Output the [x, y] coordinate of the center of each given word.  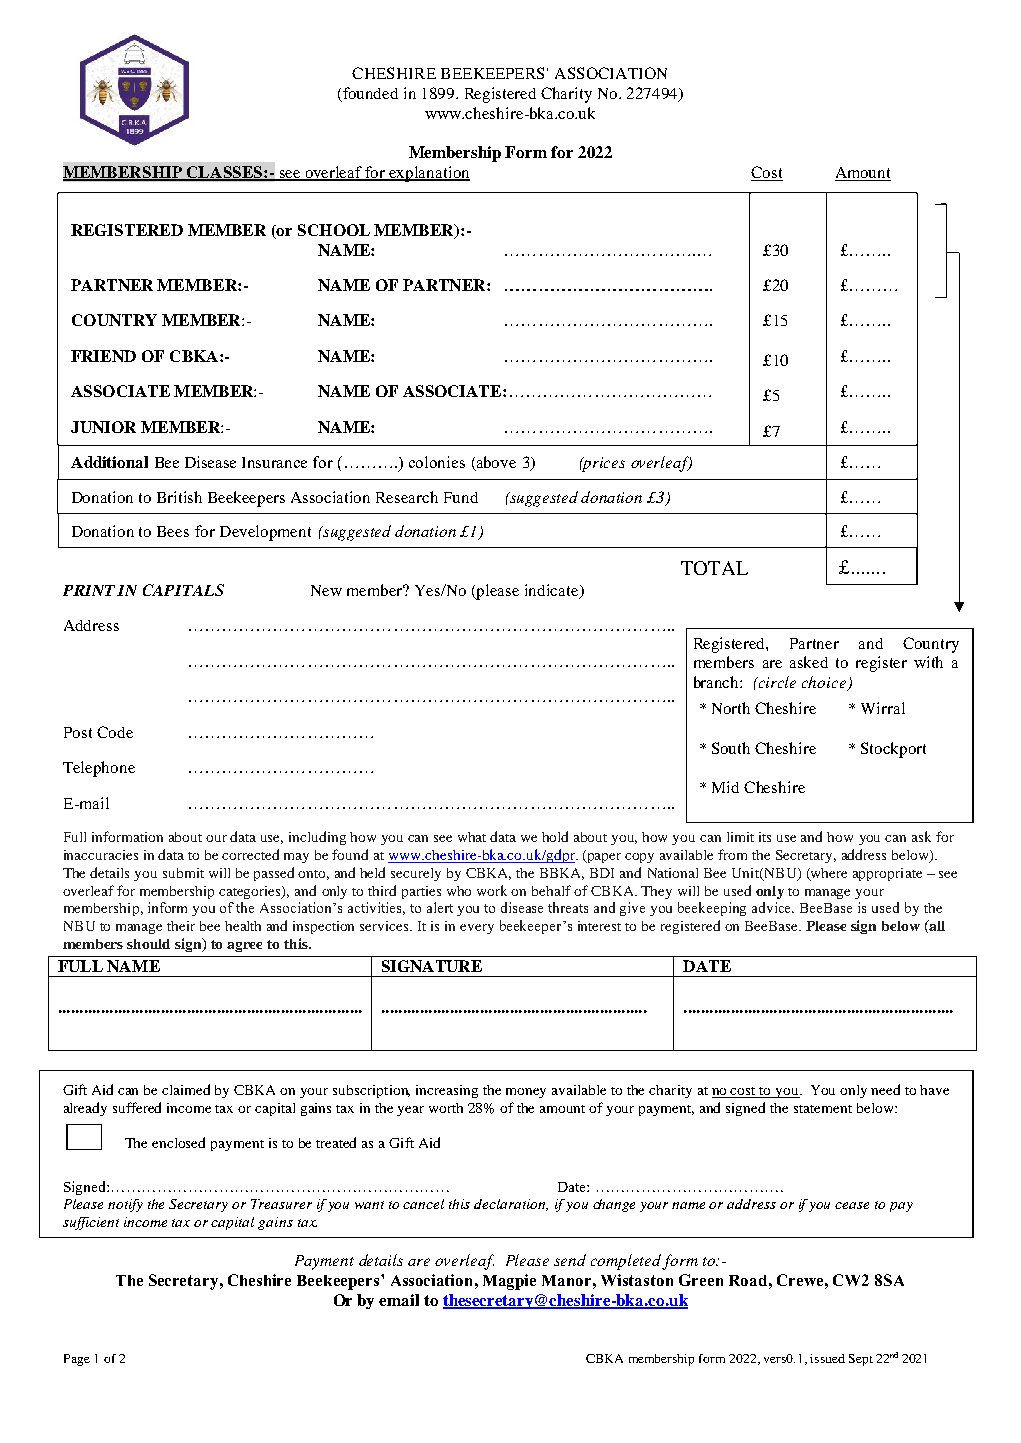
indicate [553, 591]
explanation [429, 174]
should [148, 944]
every [477, 929]
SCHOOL [334, 230]
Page [77, 1360]
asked [809, 662]
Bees [173, 531]
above [495, 463]
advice [773, 907]
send [570, 1260]
